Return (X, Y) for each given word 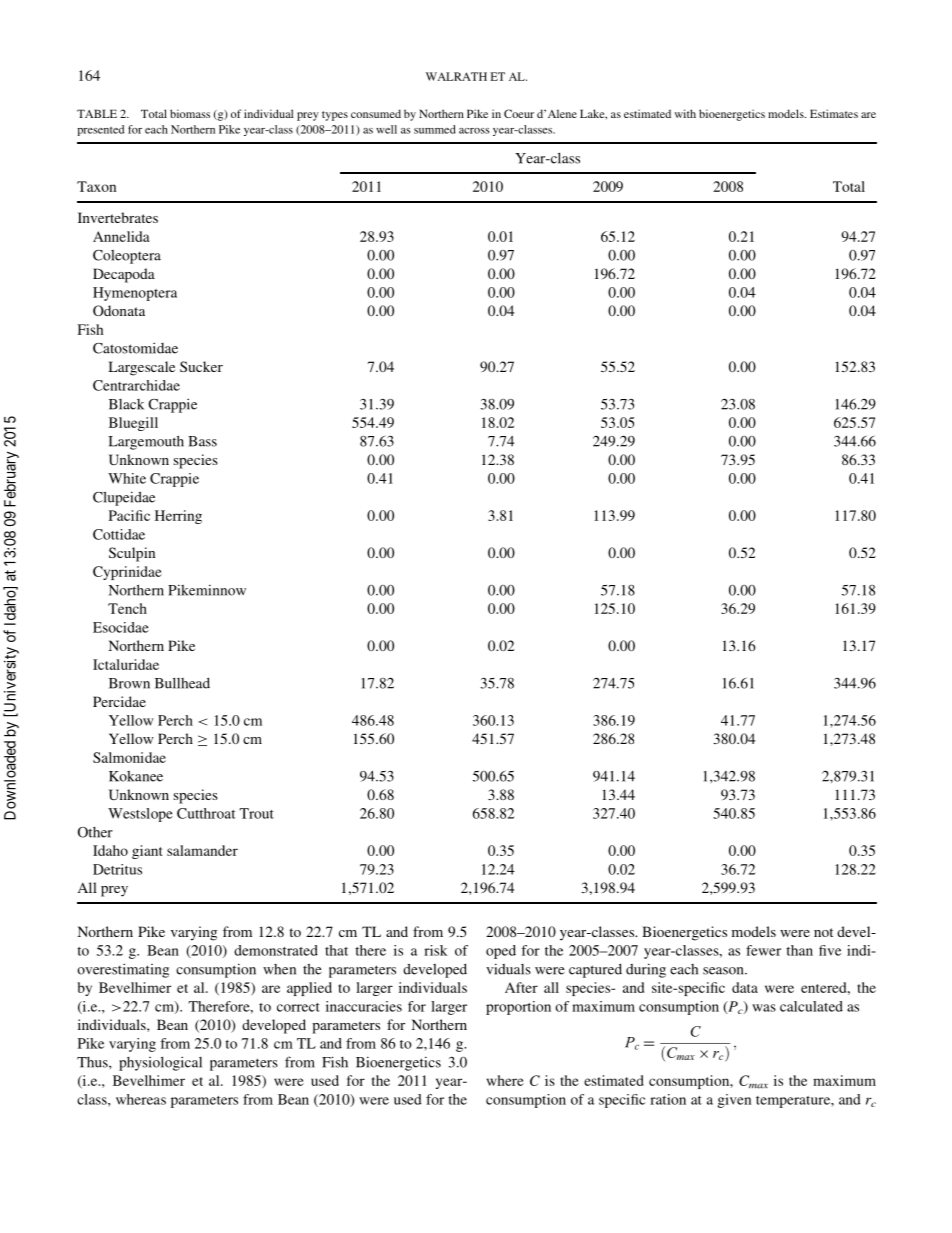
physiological (160, 1063)
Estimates (834, 113)
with (685, 113)
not (823, 932)
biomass (190, 113)
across (474, 131)
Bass (202, 441)
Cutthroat (206, 813)
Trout (257, 813)
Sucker (201, 366)
